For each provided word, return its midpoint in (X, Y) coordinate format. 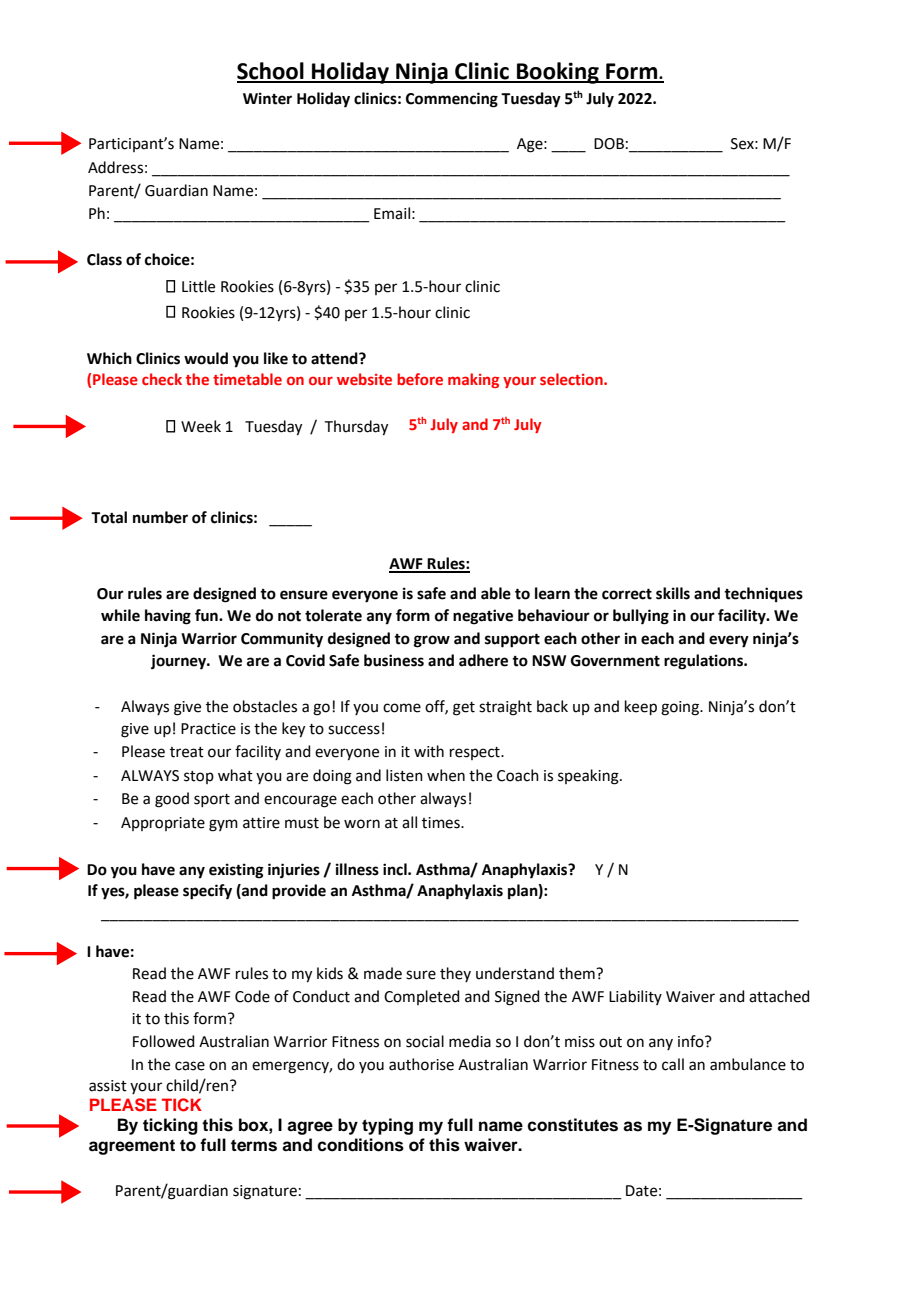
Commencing (452, 100)
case (190, 1066)
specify (207, 892)
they (455, 974)
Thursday (356, 428)
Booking (558, 73)
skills (673, 593)
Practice (208, 729)
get (464, 709)
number (160, 517)
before (420, 379)
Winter (267, 98)
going (681, 708)
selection (572, 379)
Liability (635, 997)
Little (198, 286)
